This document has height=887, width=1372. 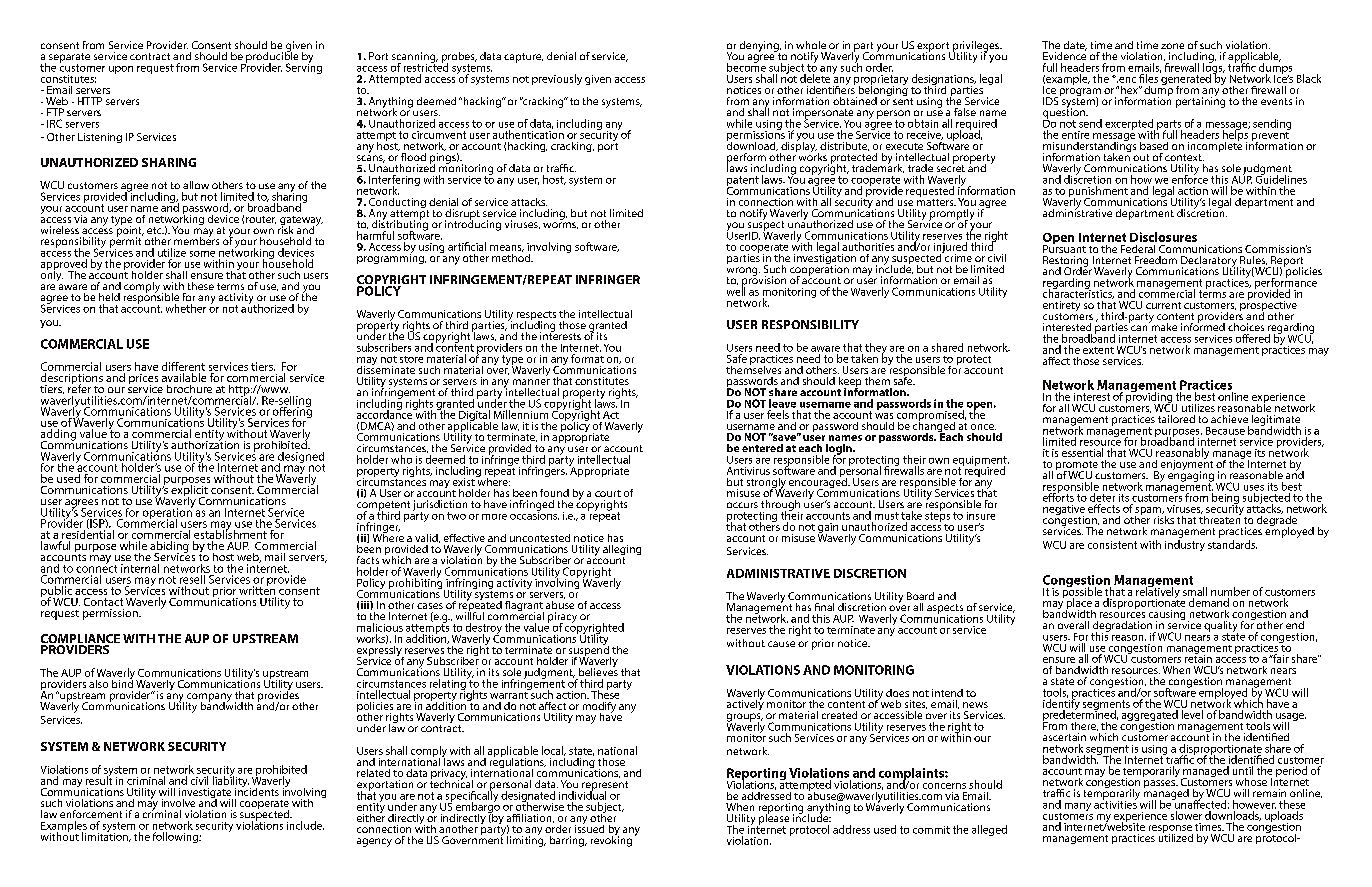 What do you see at coordinates (746, 66) in the document?
I see `become` at bounding box center [746, 66].
